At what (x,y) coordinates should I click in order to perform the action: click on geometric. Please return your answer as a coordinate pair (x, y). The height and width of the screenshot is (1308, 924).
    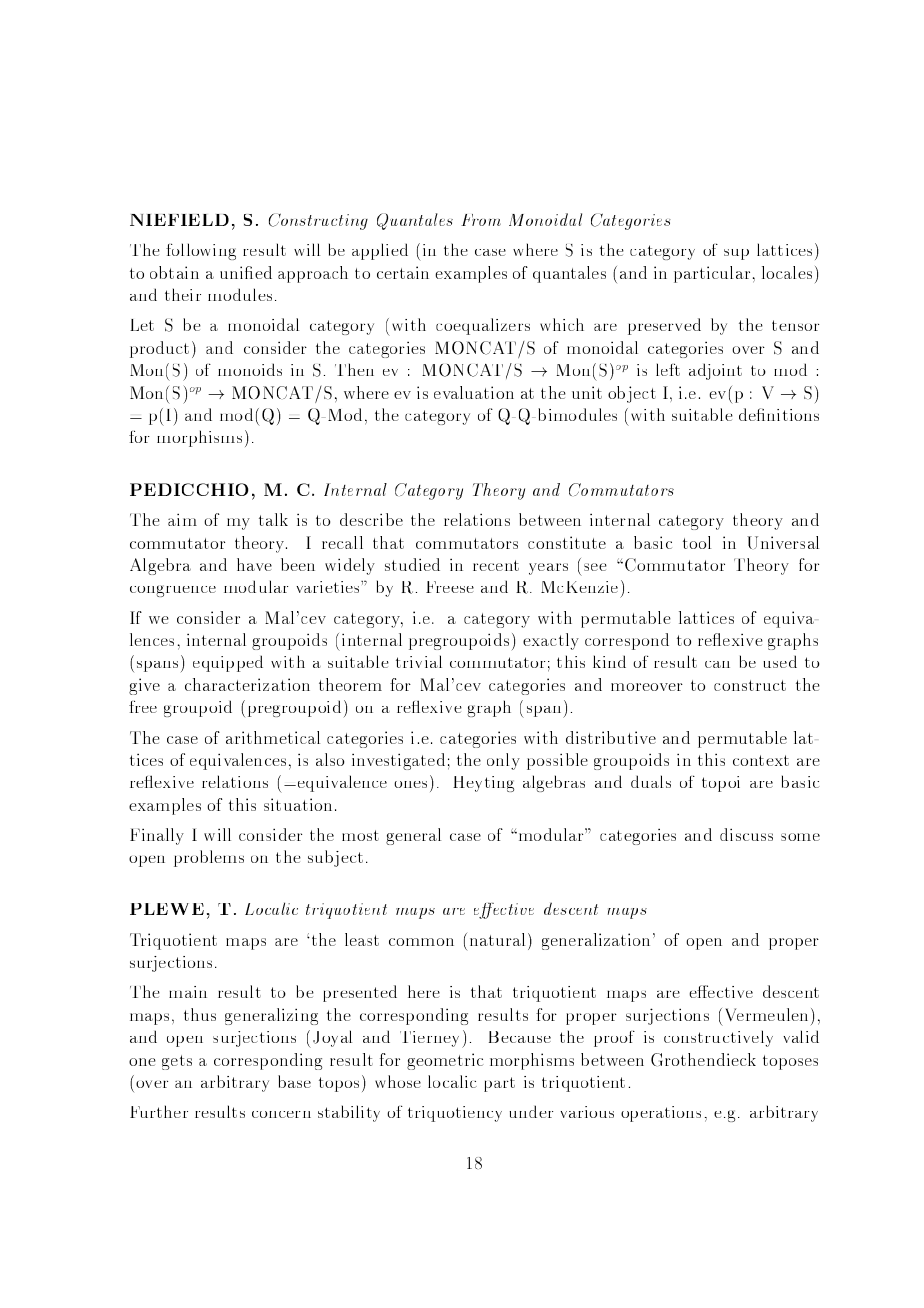
    Looking at the image, I should click on (445, 1061).
